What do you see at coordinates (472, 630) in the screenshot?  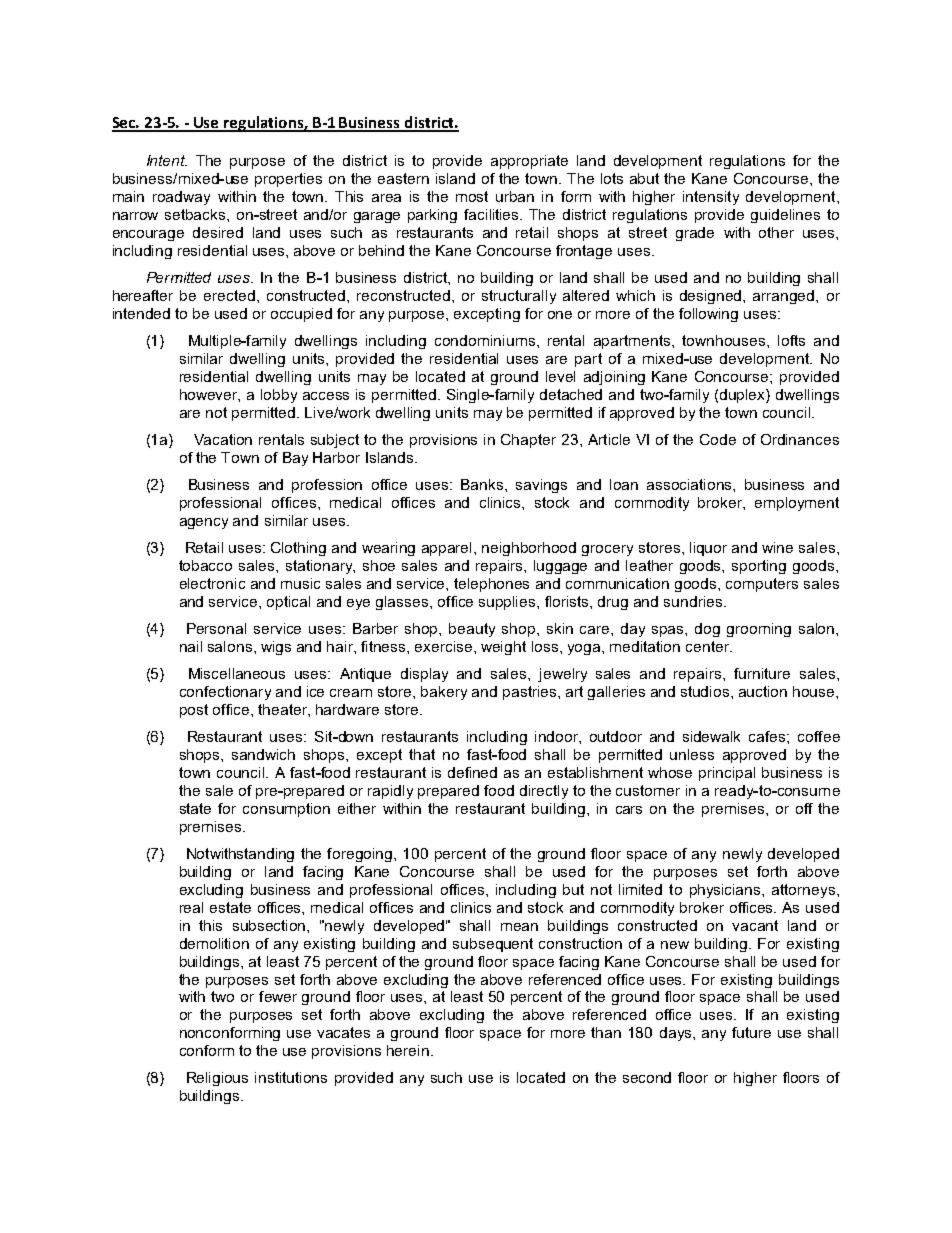 I see `beauty` at bounding box center [472, 630].
